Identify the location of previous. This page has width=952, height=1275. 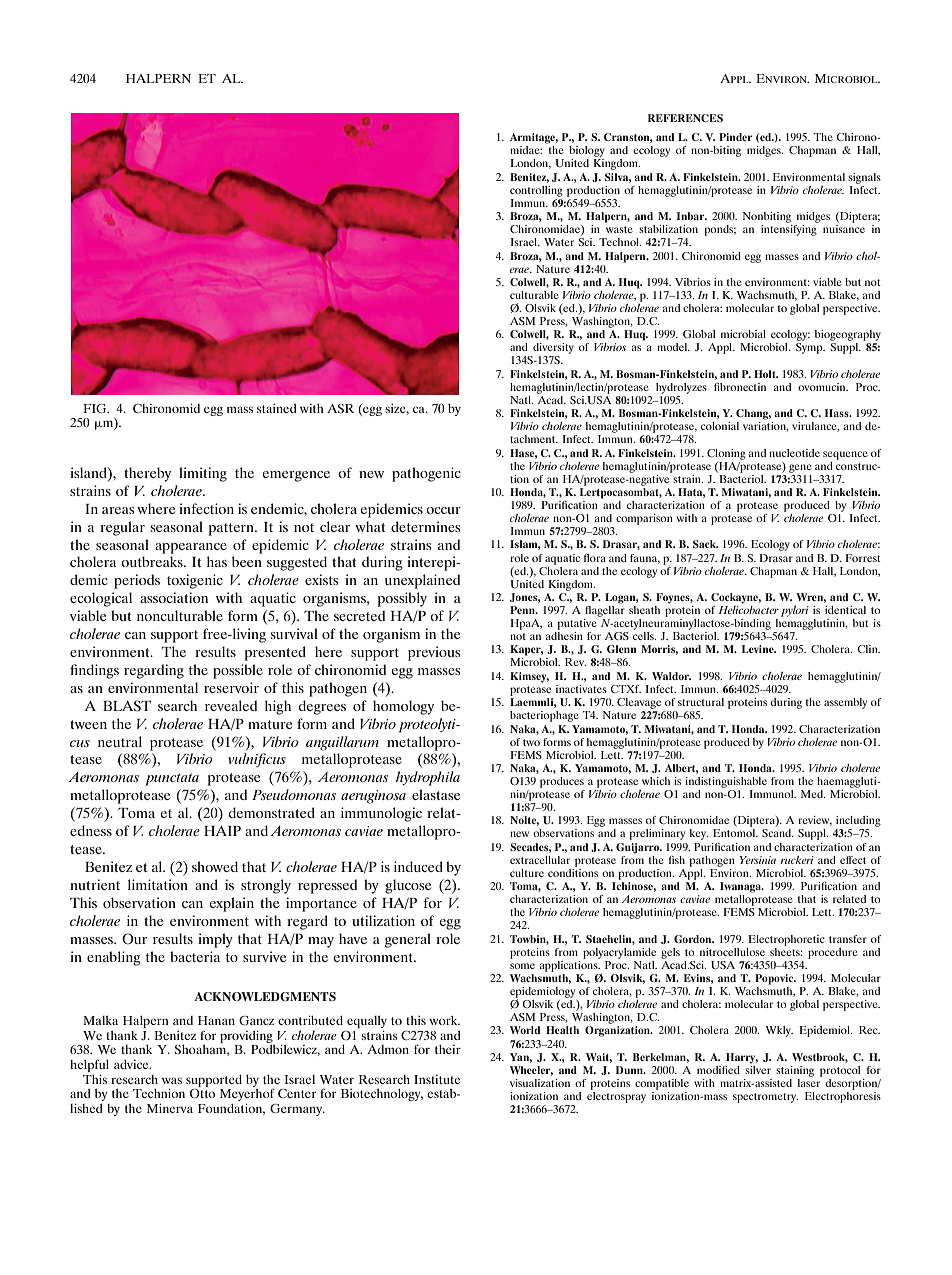
(434, 653).
